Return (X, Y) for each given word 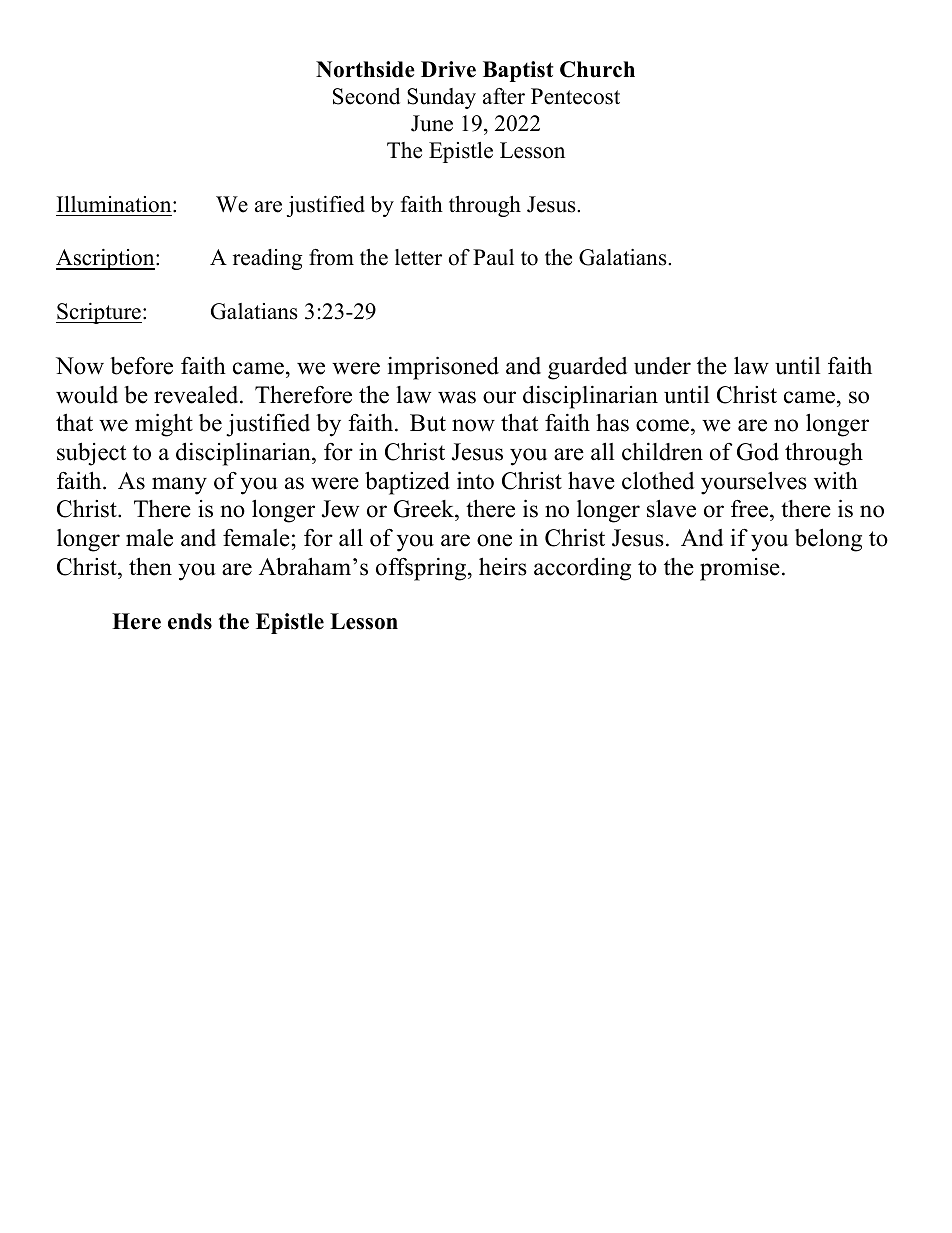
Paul (493, 257)
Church (597, 69)
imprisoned (443, 368)
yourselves (754, 483)
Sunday (441, 98)
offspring (422, 569)
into (475, 480)
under (662, 366)
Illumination (115, 204)
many (179, 486)
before (141, 366)
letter (418, 257)
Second (366, 96)
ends (190, 621)
